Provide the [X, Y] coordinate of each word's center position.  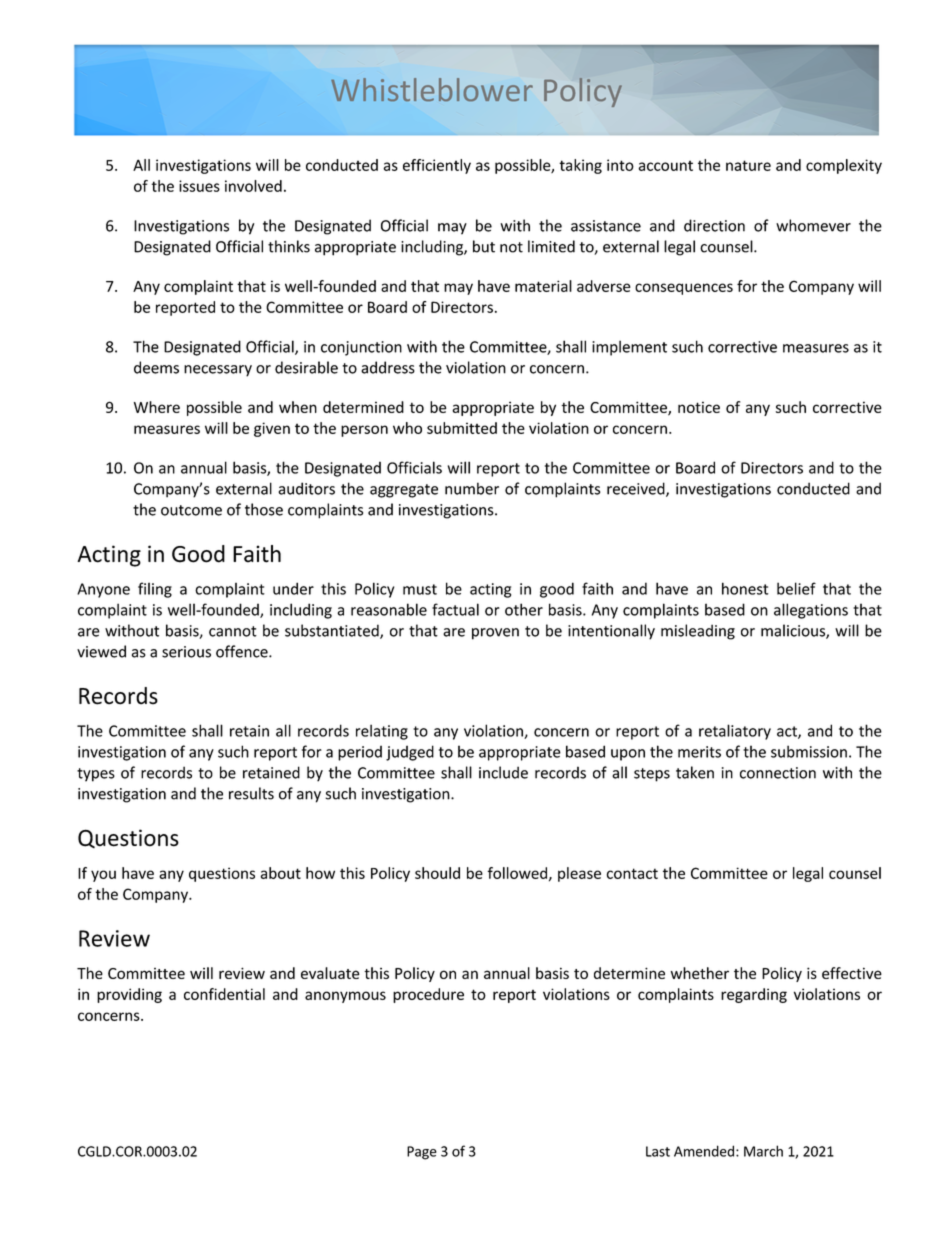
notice [699, 407]
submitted [462, 428]
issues [199, 186]
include [503, 772]
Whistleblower [432, 89]
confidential [224, 994]
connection [778, 773]
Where [157, 407]
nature [748, 165]
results [251, 793]
